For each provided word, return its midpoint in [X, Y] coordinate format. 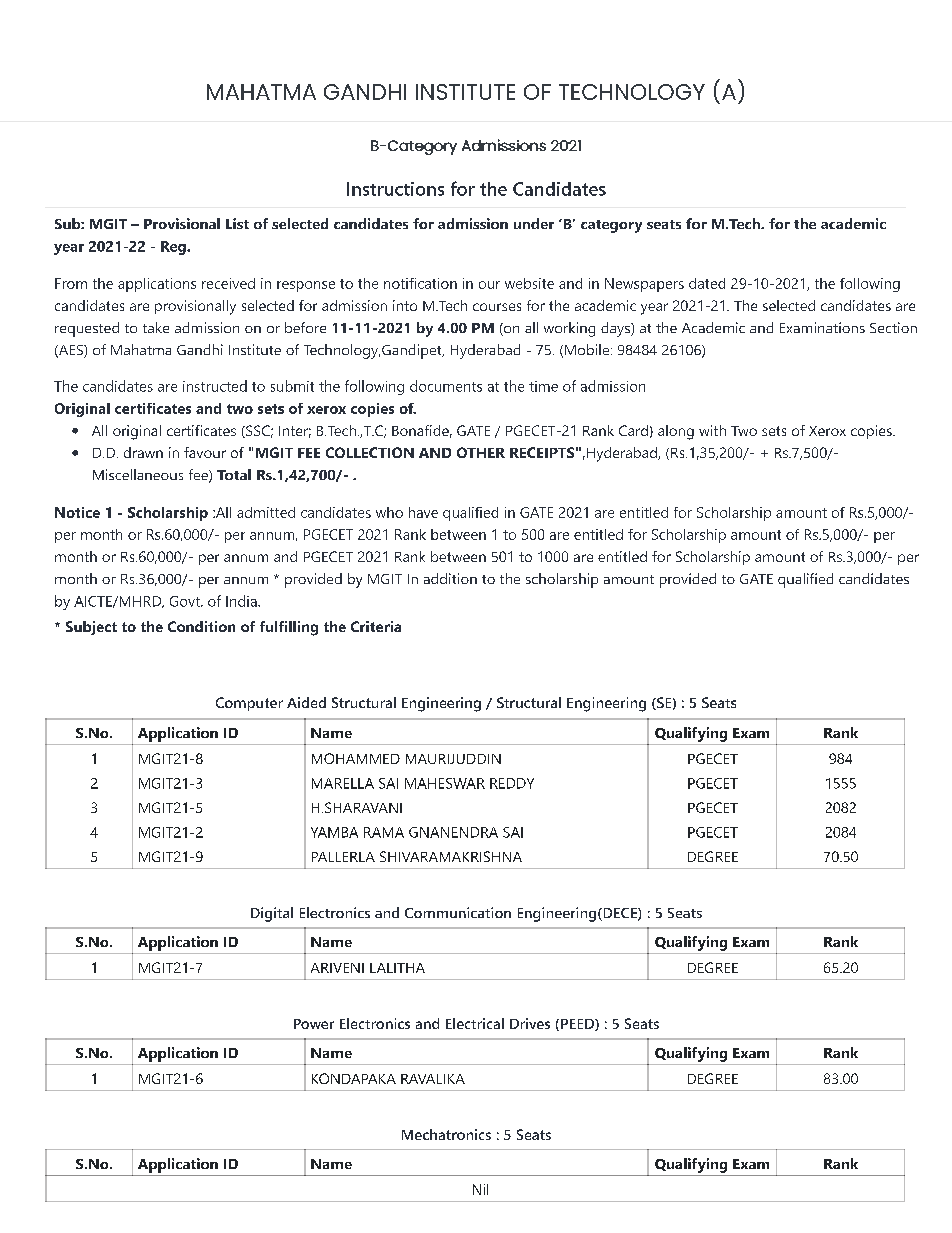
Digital [272, 914]
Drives [530, 1023]
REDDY [512, 783]
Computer [249, 704]
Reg [174, 248]
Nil [480, 1189]
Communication [458, 912]
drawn [143, 452]
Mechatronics [446, 1134]
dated [707, 283]
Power [314, 1024]
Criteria [376, 626]
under [534, 223]
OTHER [481, 452]
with [712, 430]
